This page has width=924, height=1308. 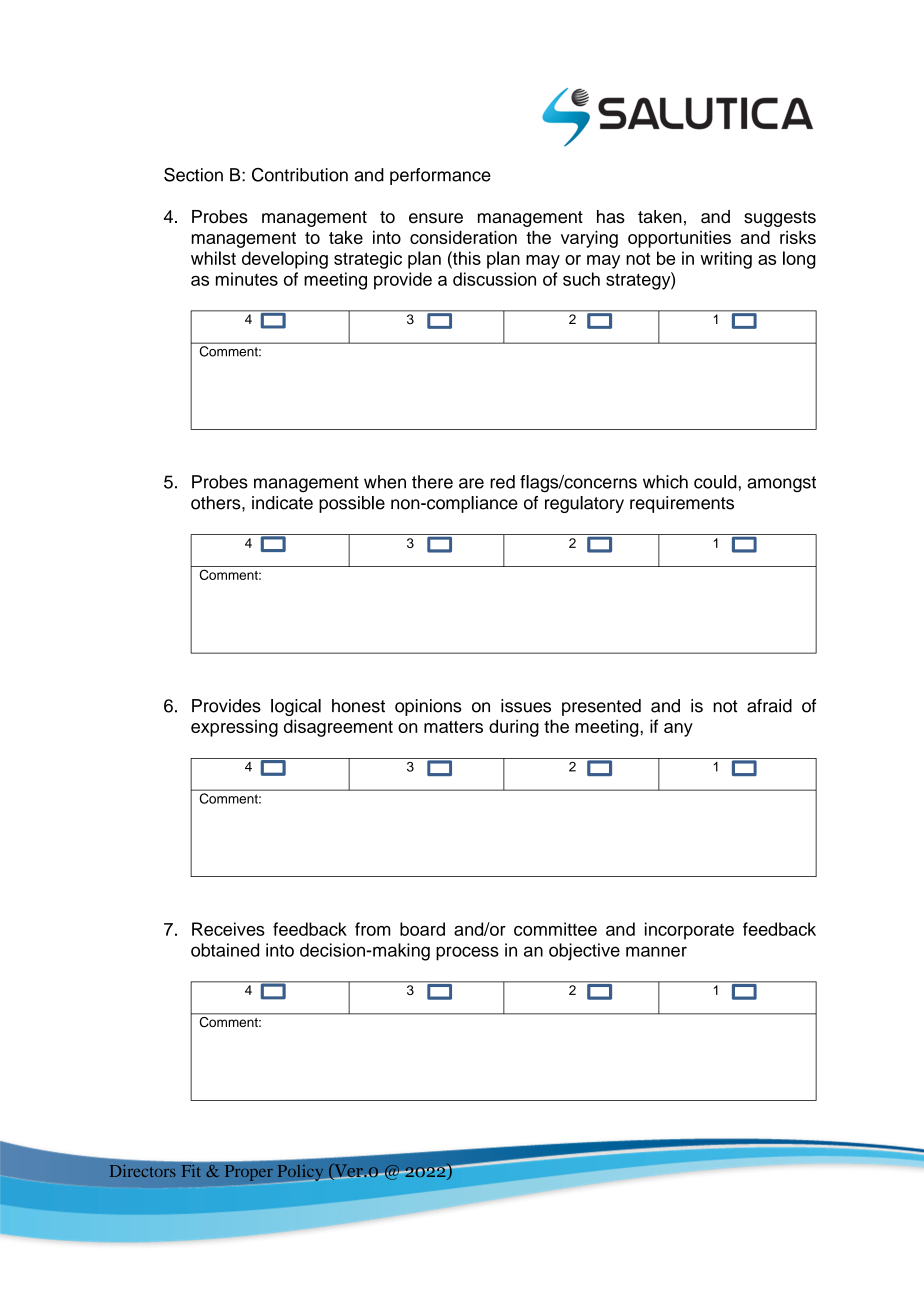 What do you see at coordinates (234, 728) in the page?
I see `expressing` at bounding box center [234, 728].
